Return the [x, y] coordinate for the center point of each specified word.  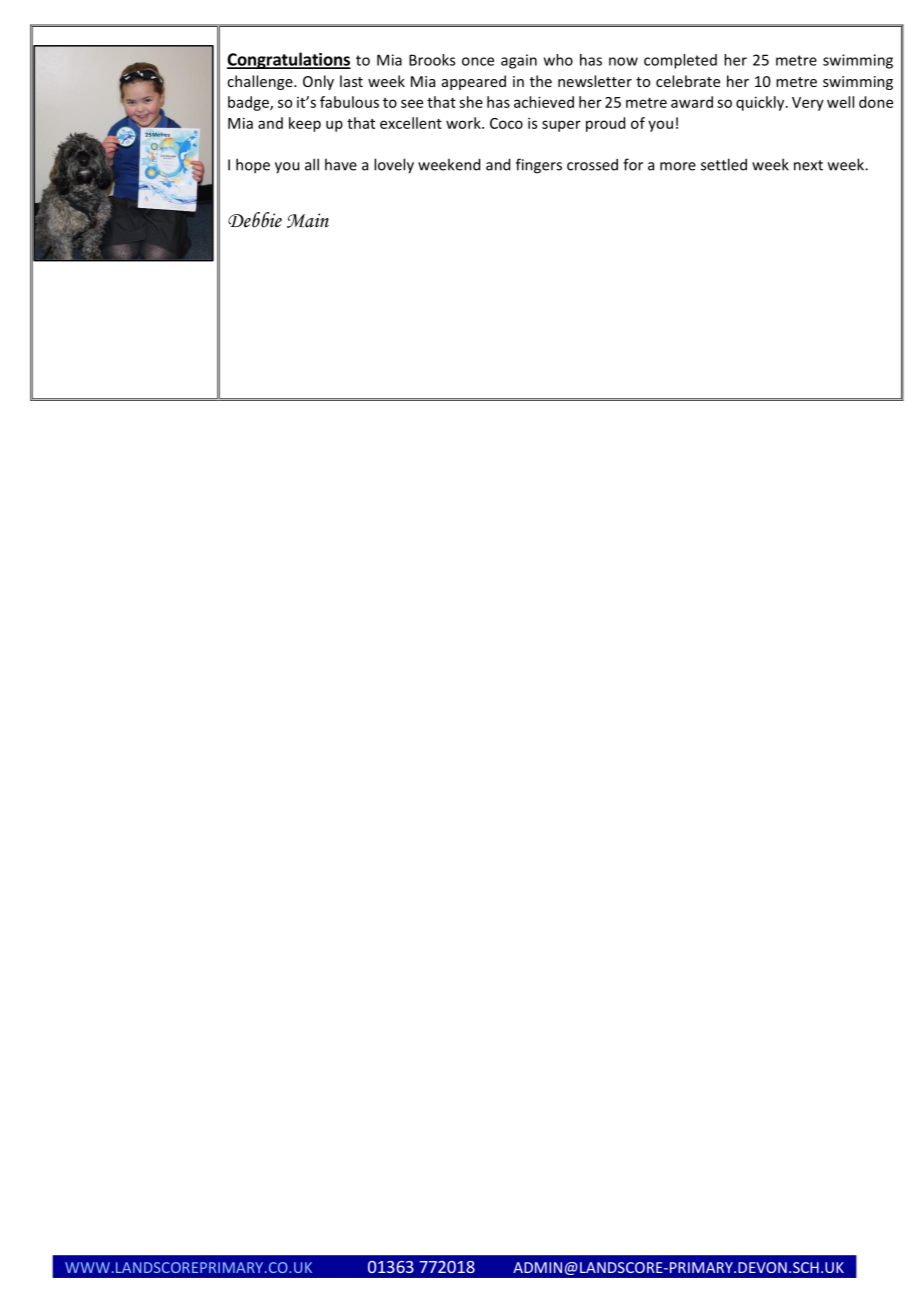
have [341, 164]
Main [308, 220]
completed [680, 61]
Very [808, 104]
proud [605, 124]
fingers [539, 166]
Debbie [255, 220]
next [808, 165]
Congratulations [289, 60]
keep [305, 124]
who [558, 60]
